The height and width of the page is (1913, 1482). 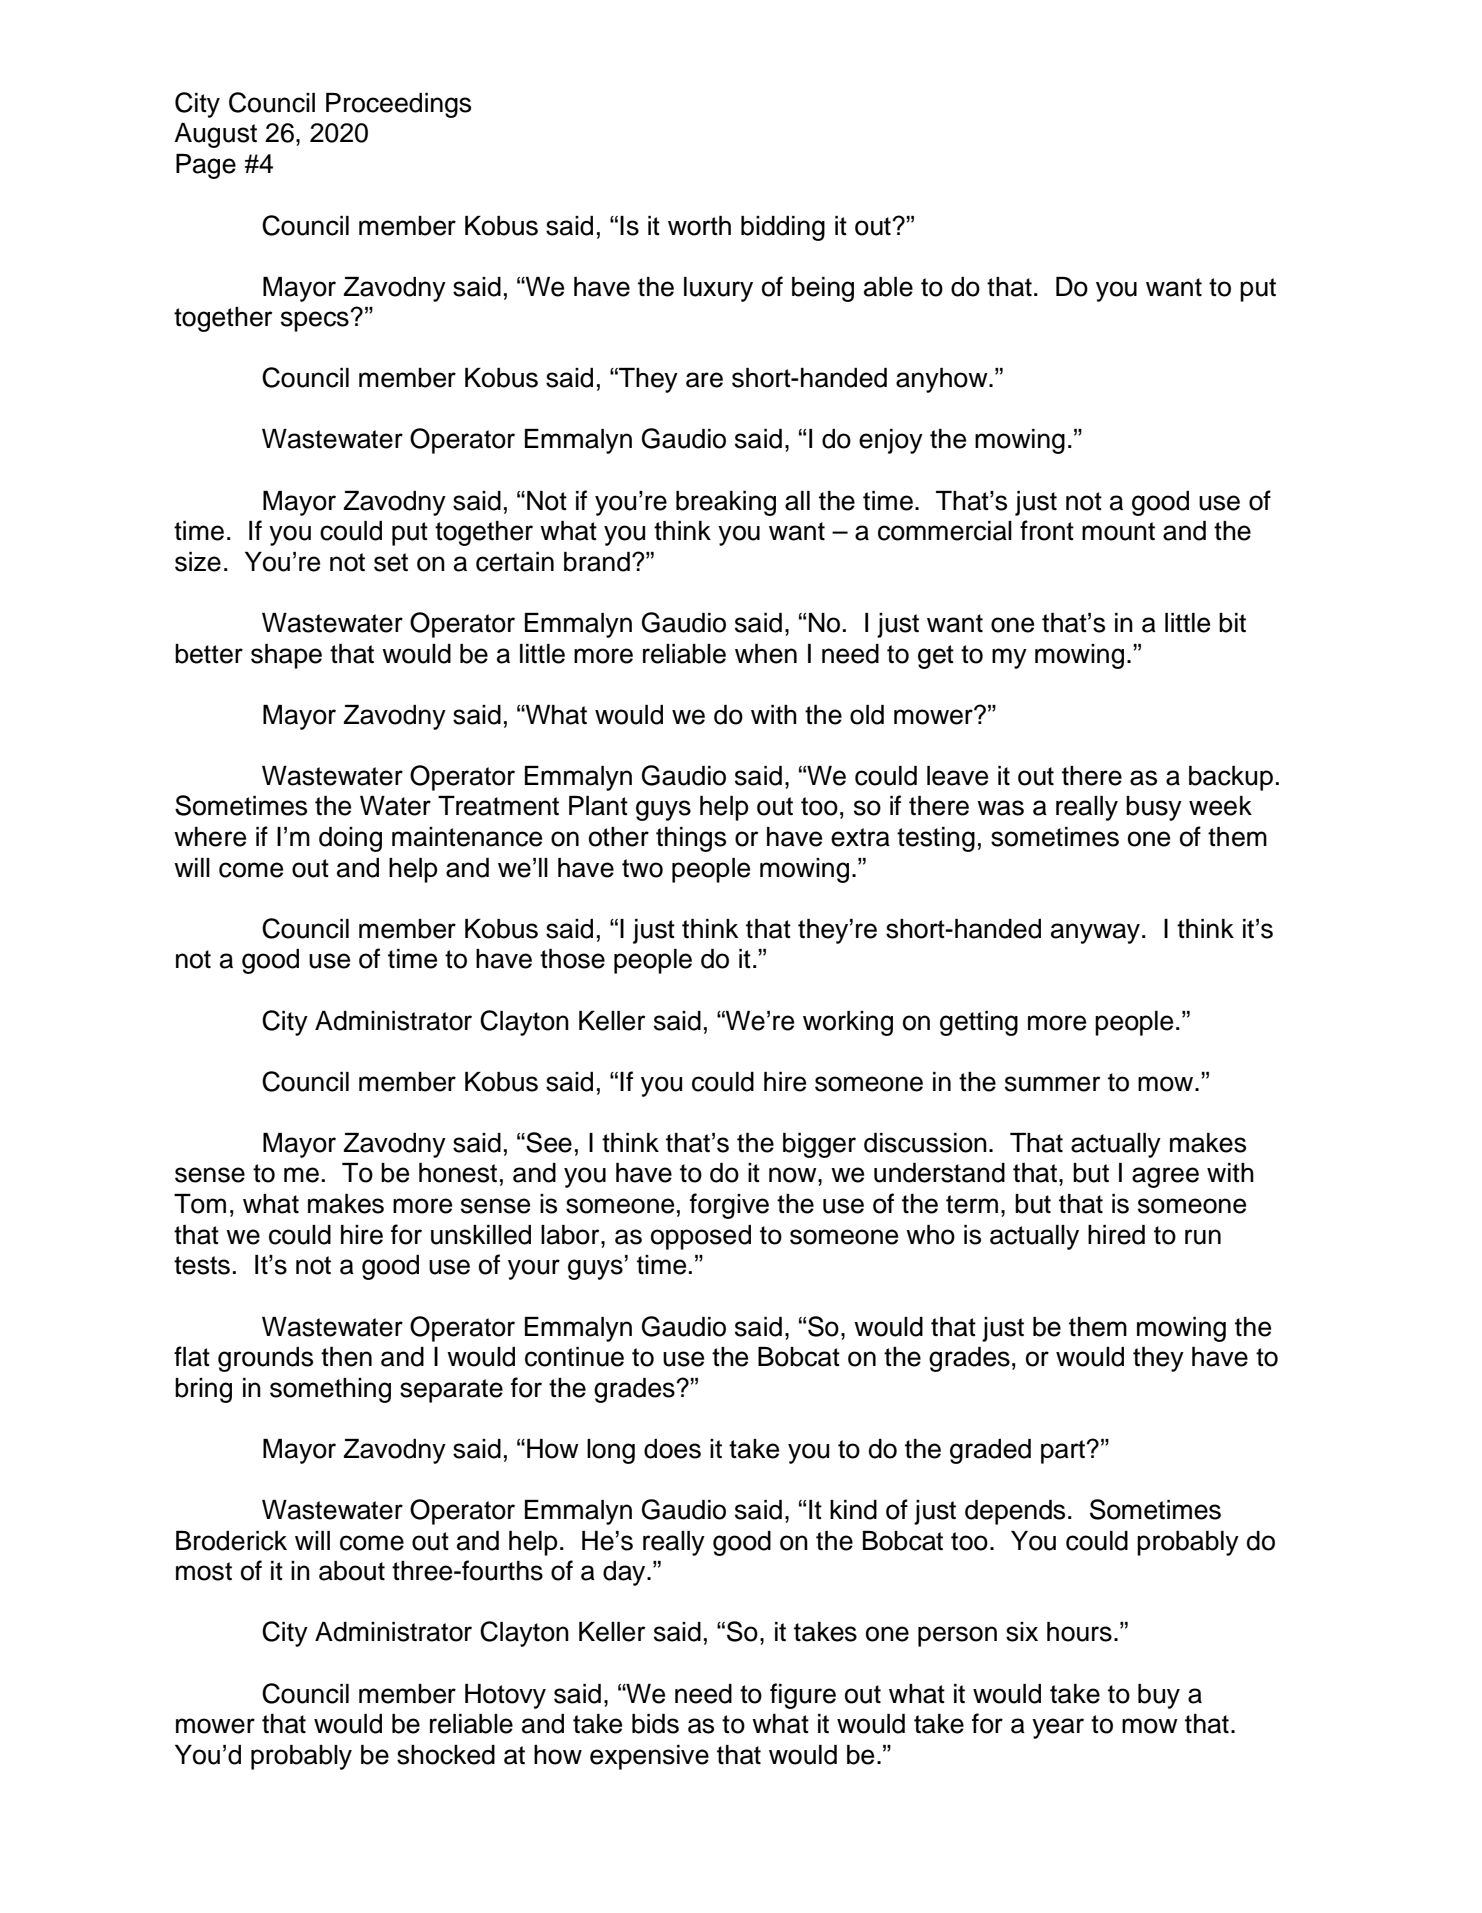 I want to click on worth, so click(x=699, y=226).
